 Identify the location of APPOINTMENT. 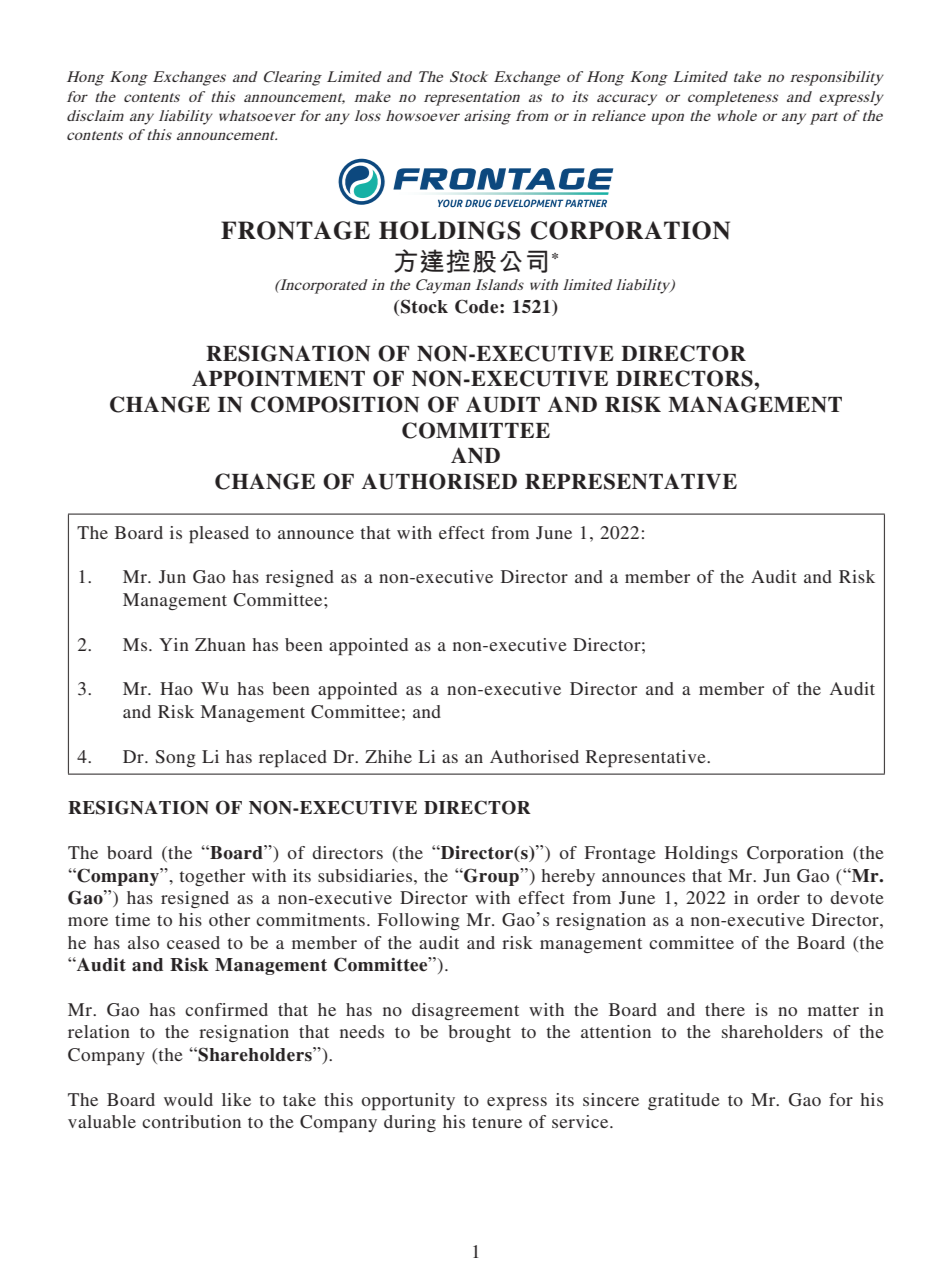
(278, 378).
